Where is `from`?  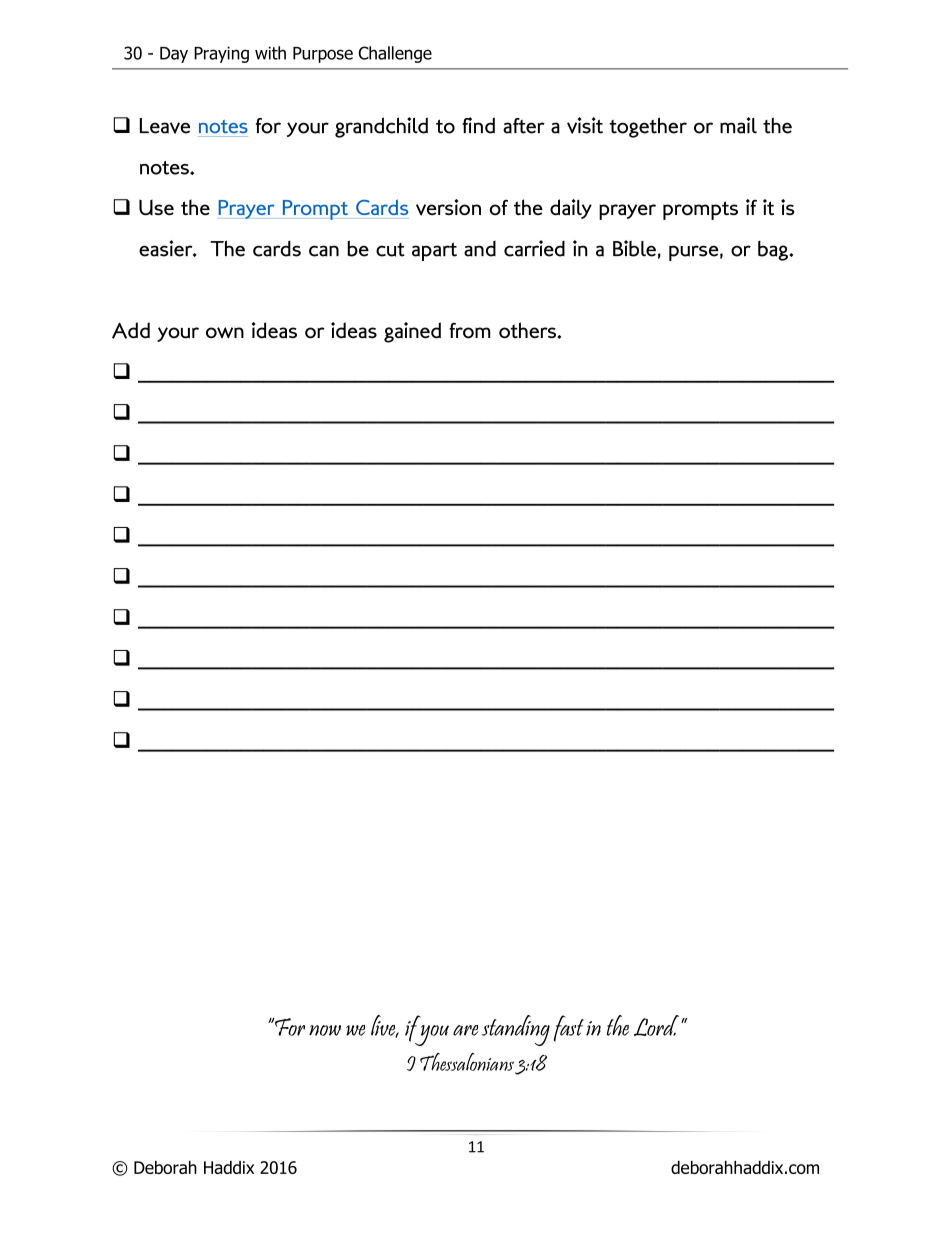 from is located at coordinates (469, 331).
